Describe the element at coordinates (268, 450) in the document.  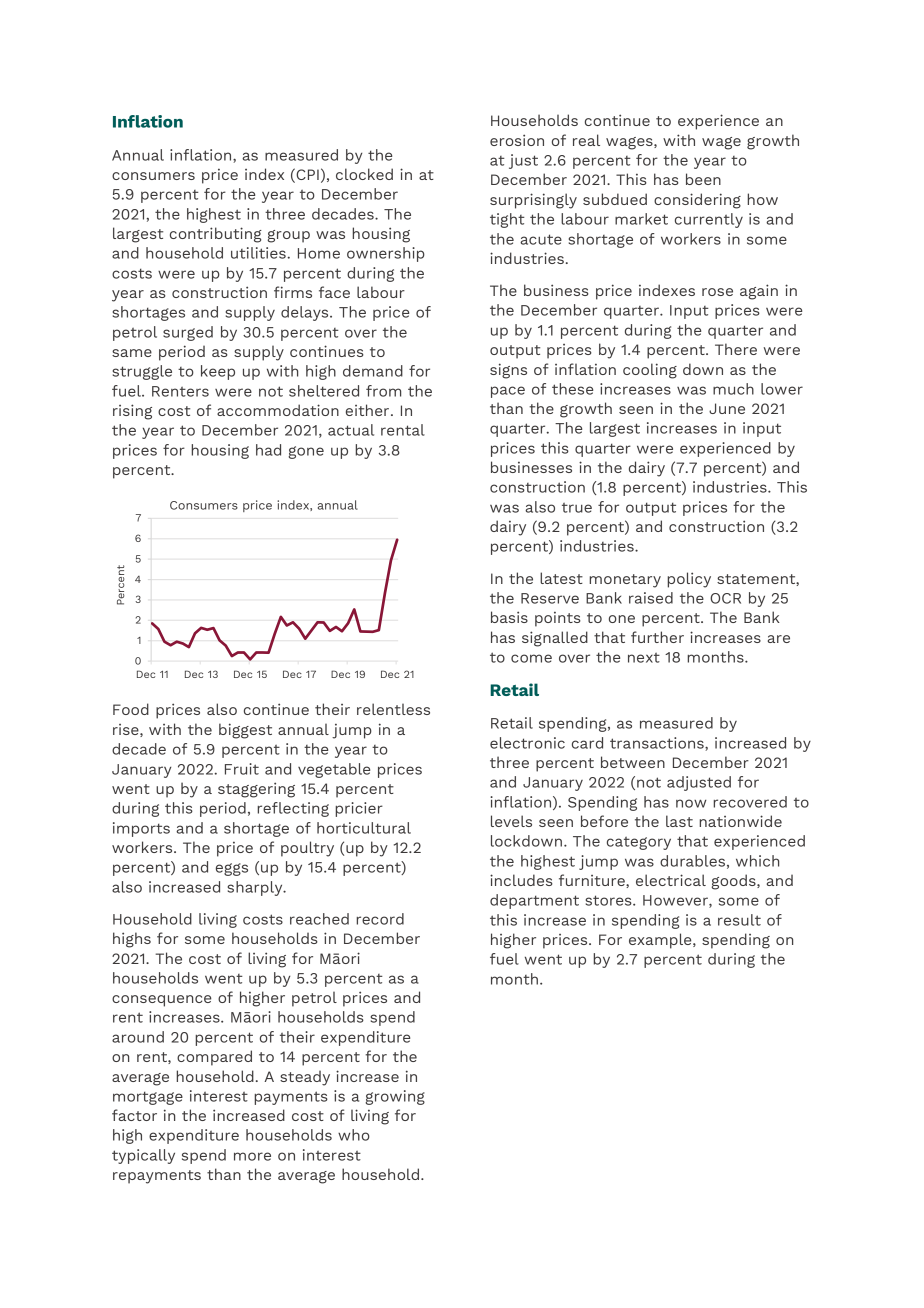
I see `had` at that location.
